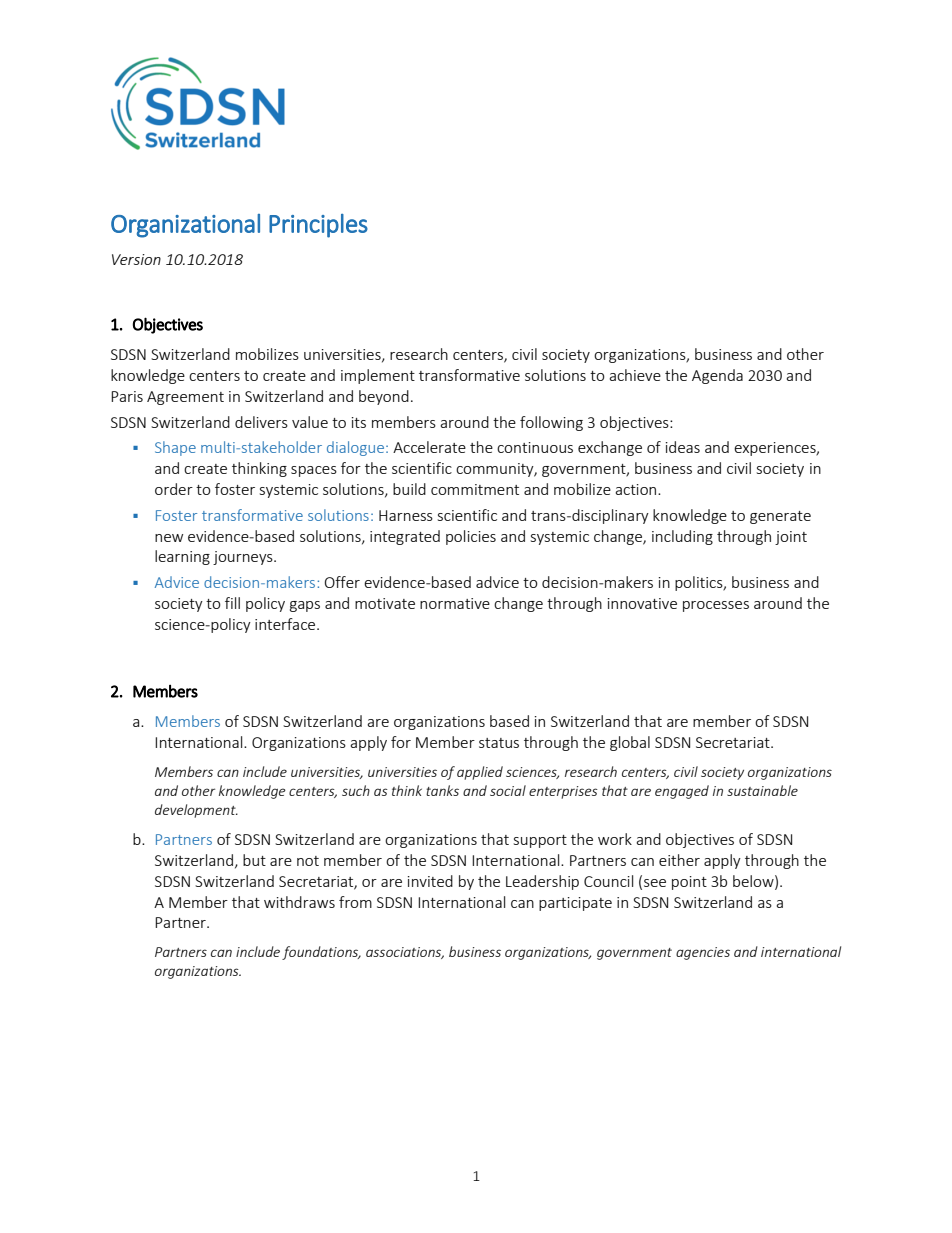 This screenshot has width=952, height=1233. I want to click on associations, so click(405, 953).
